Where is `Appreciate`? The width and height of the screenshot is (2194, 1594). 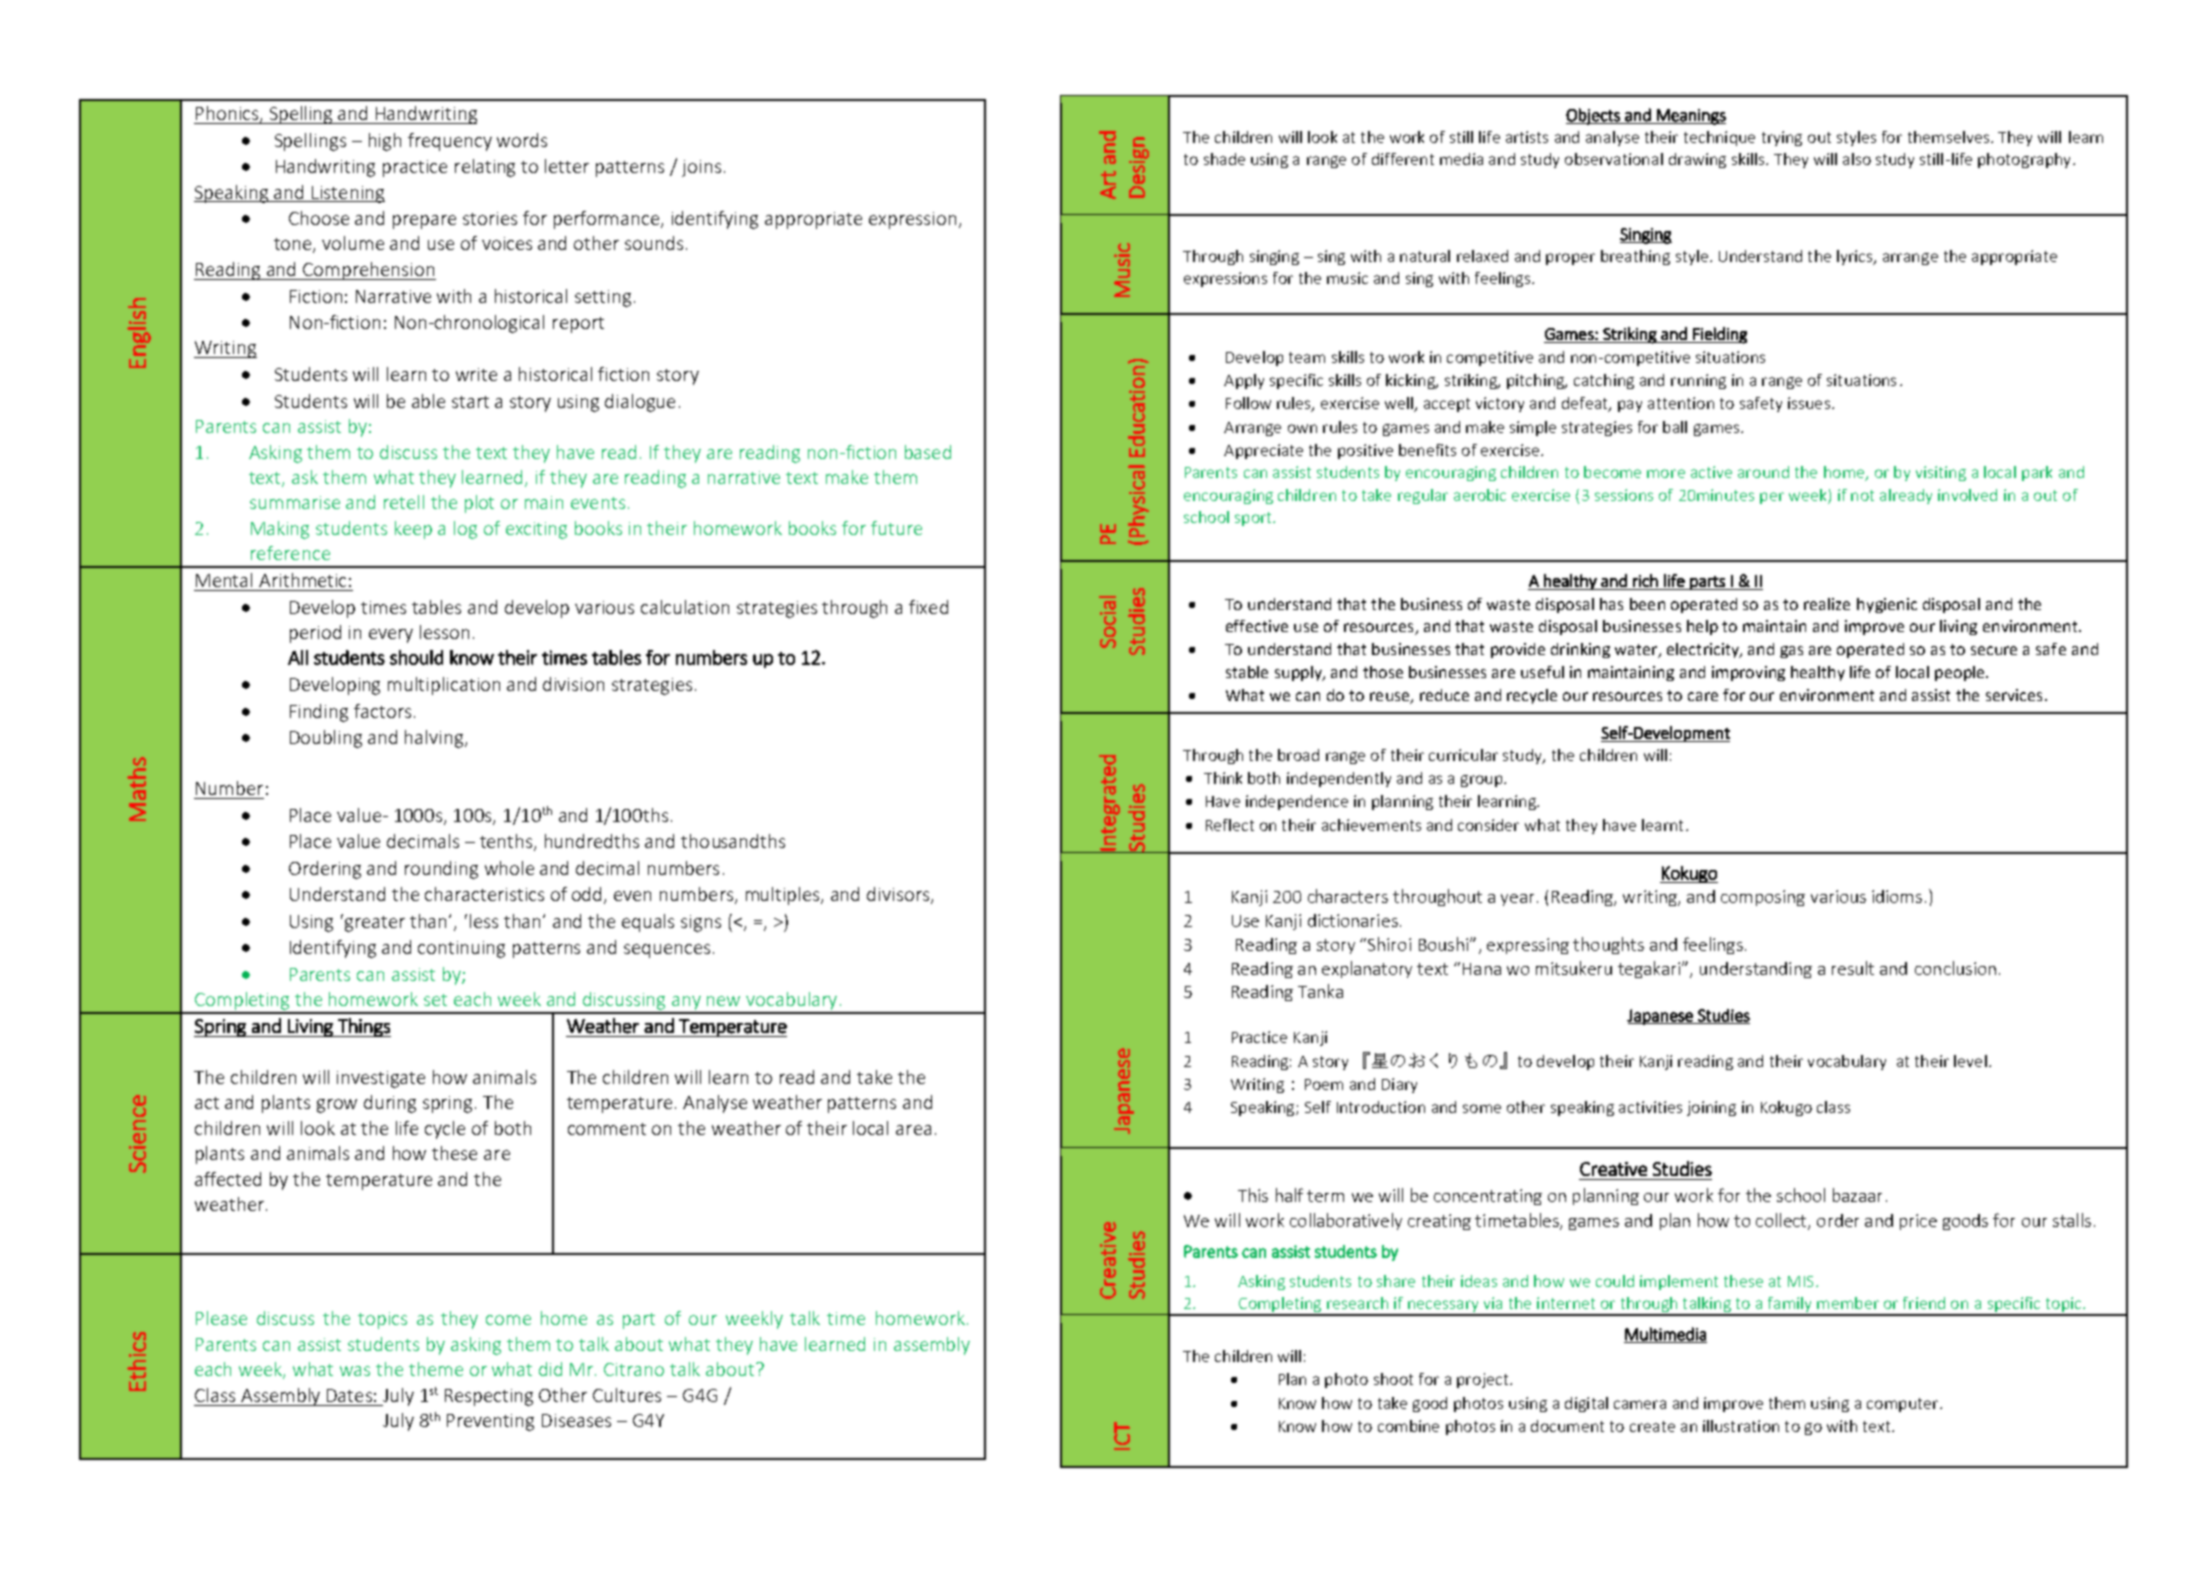 Appreciate is located at coordinates (1263, 451).
